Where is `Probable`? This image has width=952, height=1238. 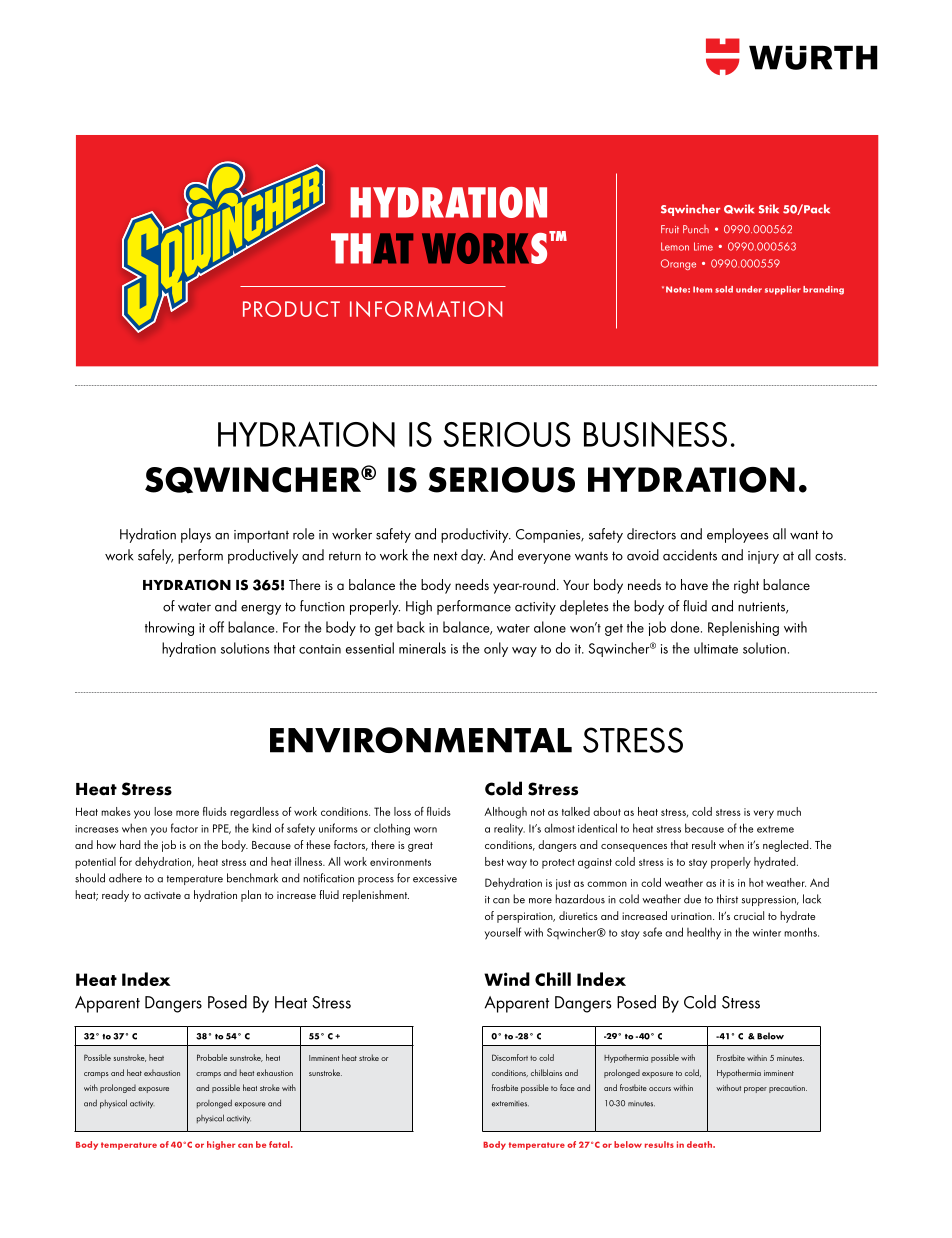
Probable is located at coordinates (212, 1057).
